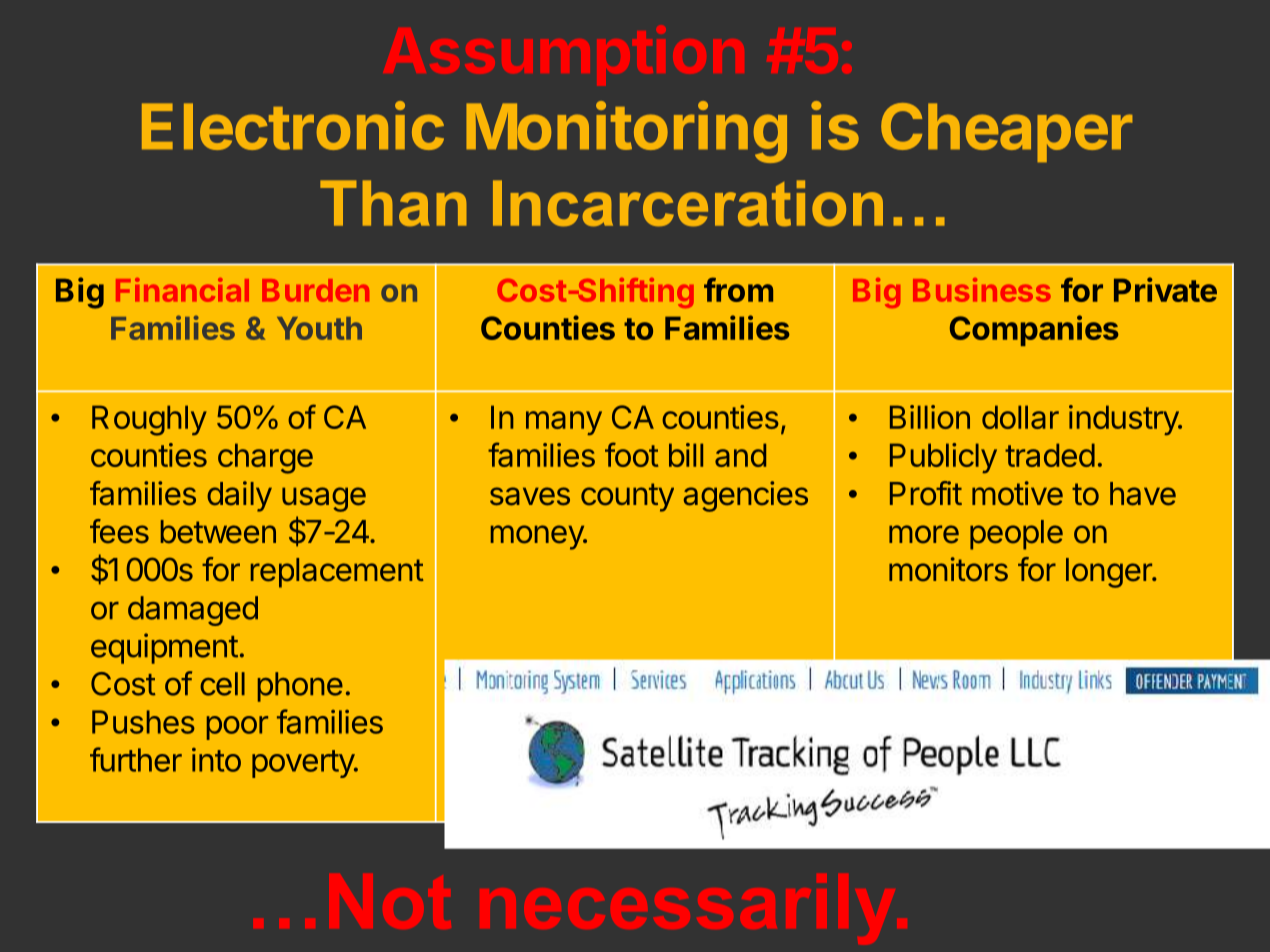  What do you see at coordinates (265, 458) in the screenshot?
I see `charge` at bounding box center [265, 458].
